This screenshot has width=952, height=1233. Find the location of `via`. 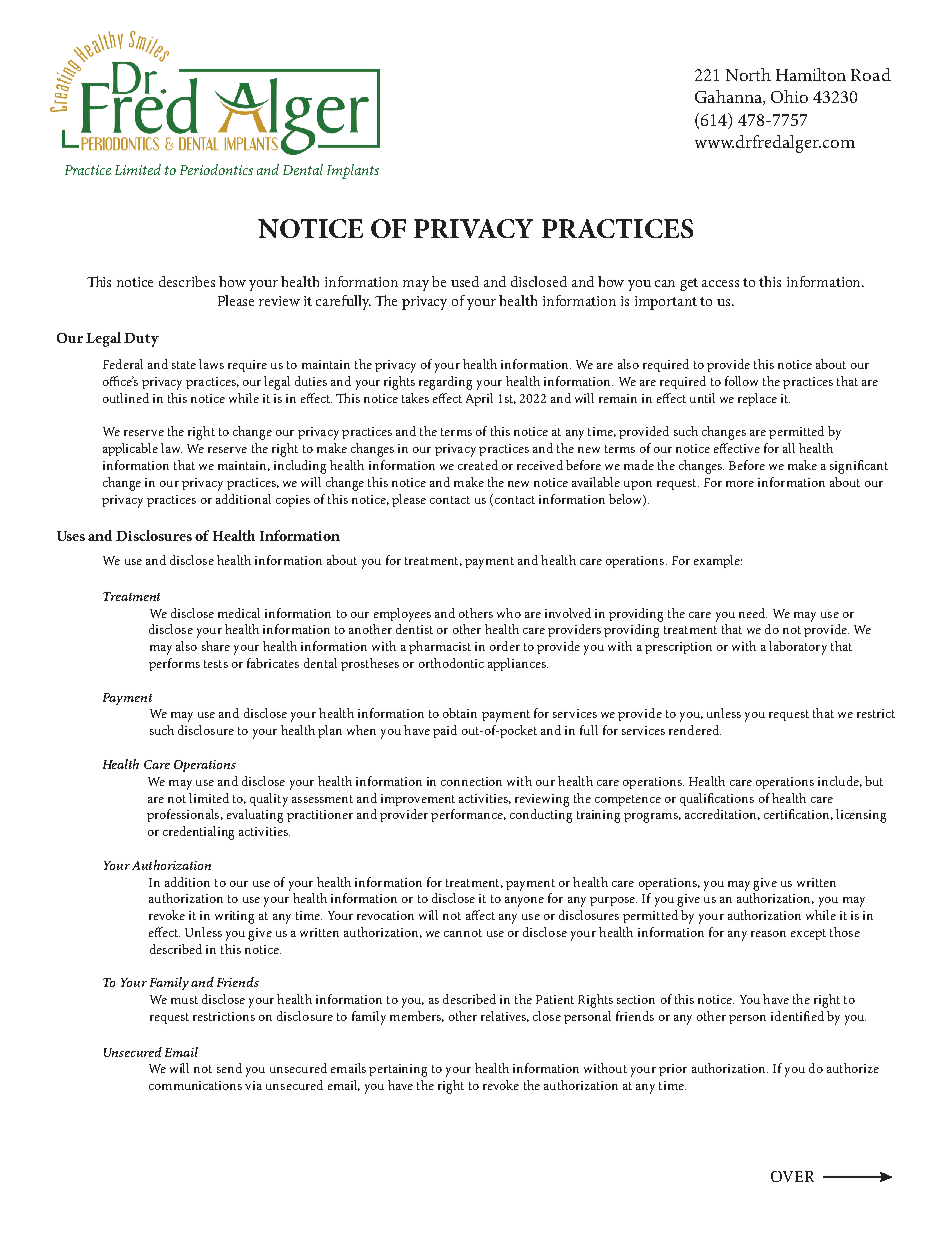

via is located at coordinates (253, 1085).
